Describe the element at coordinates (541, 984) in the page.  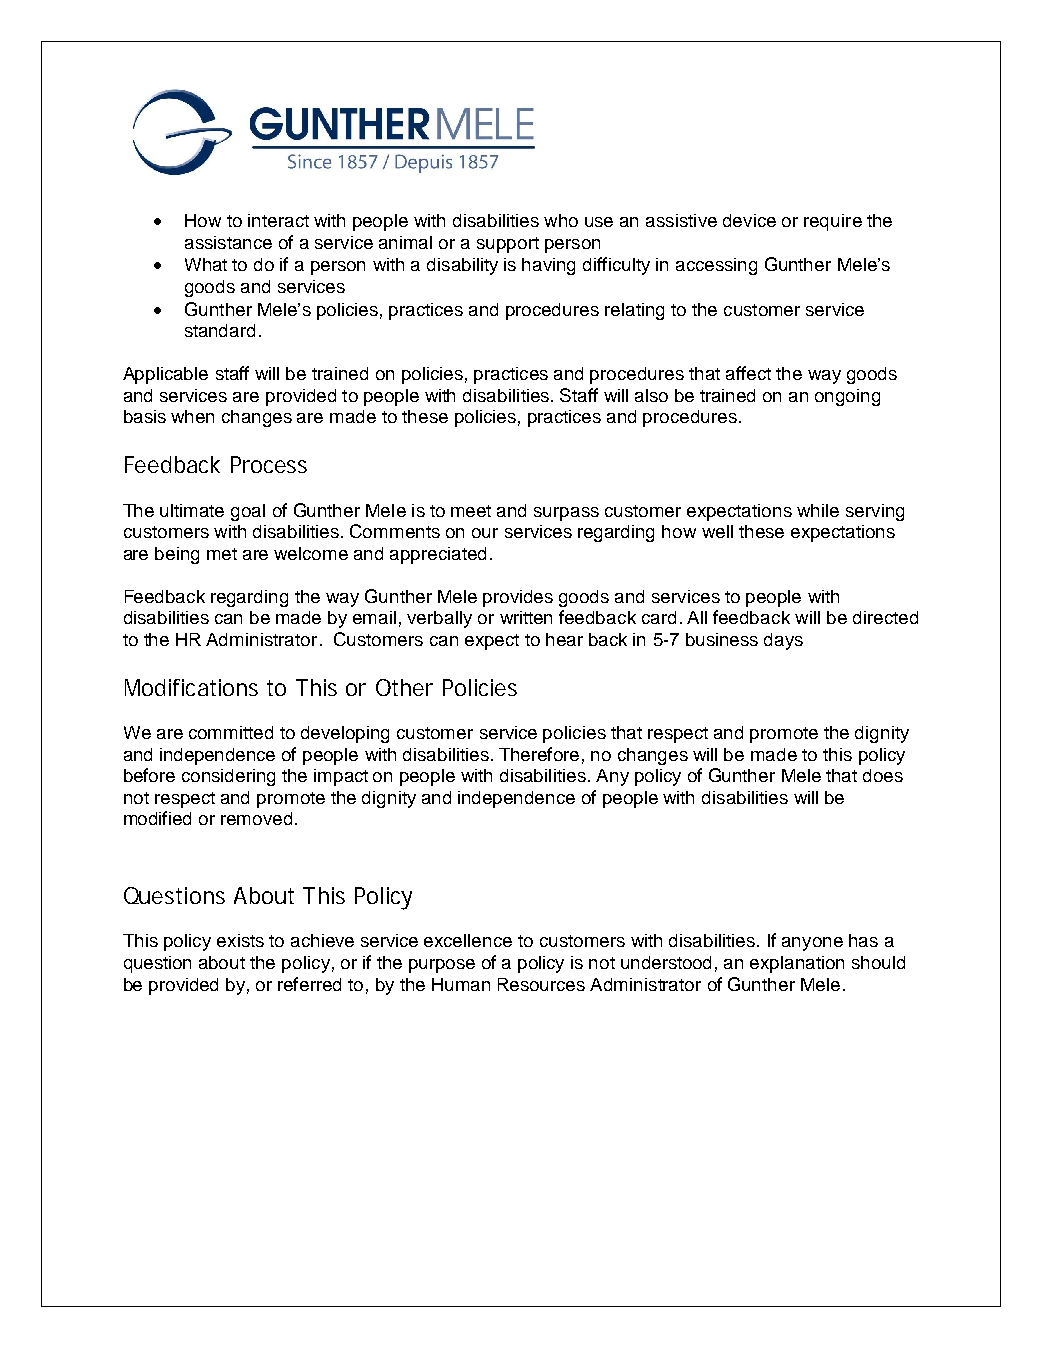
I see `Resources` at that location.
